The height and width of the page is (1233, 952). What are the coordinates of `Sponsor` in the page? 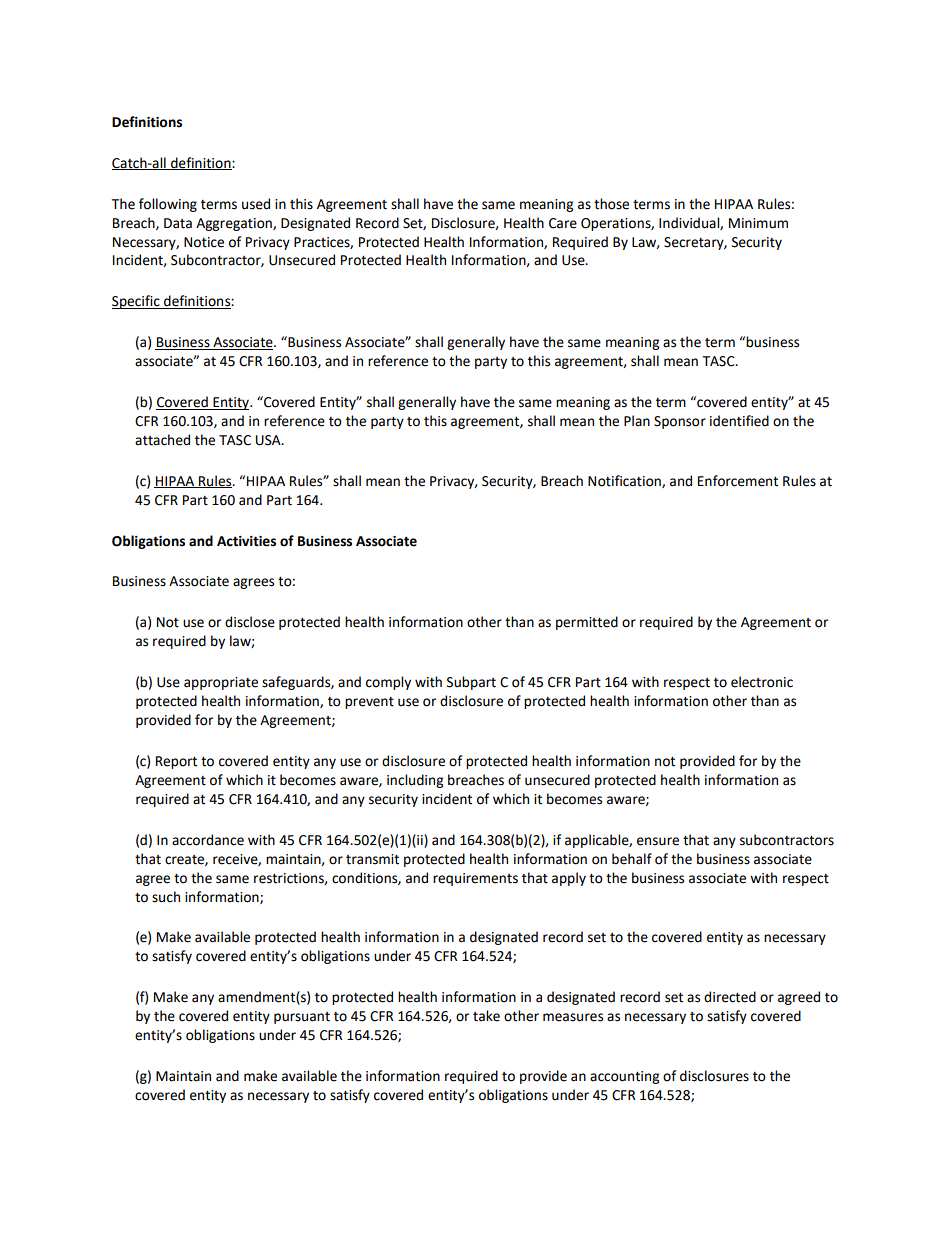 It's located at (680, 422).
